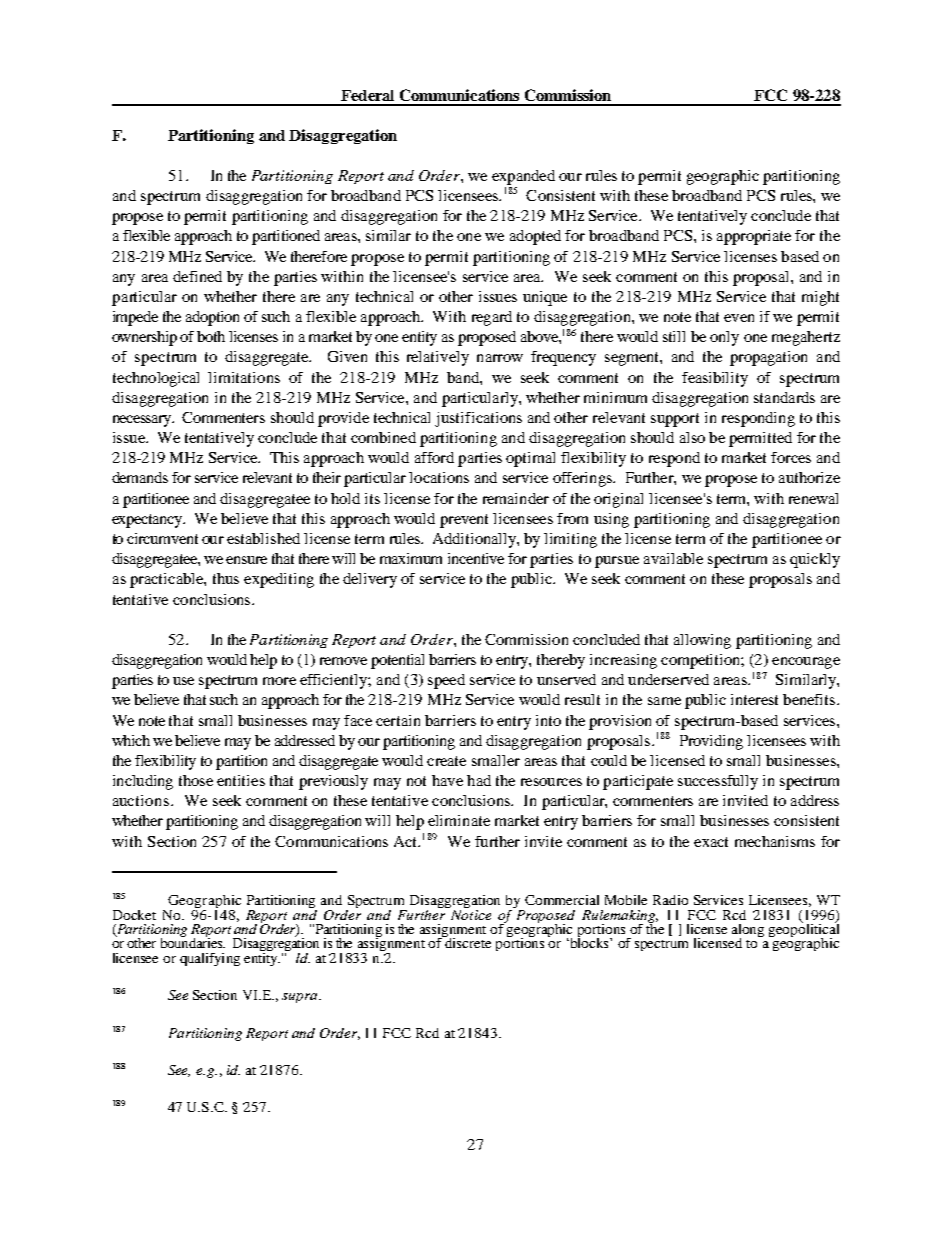 The image size is (952, 1233). I want to click on discrete, so click(467, 941).
